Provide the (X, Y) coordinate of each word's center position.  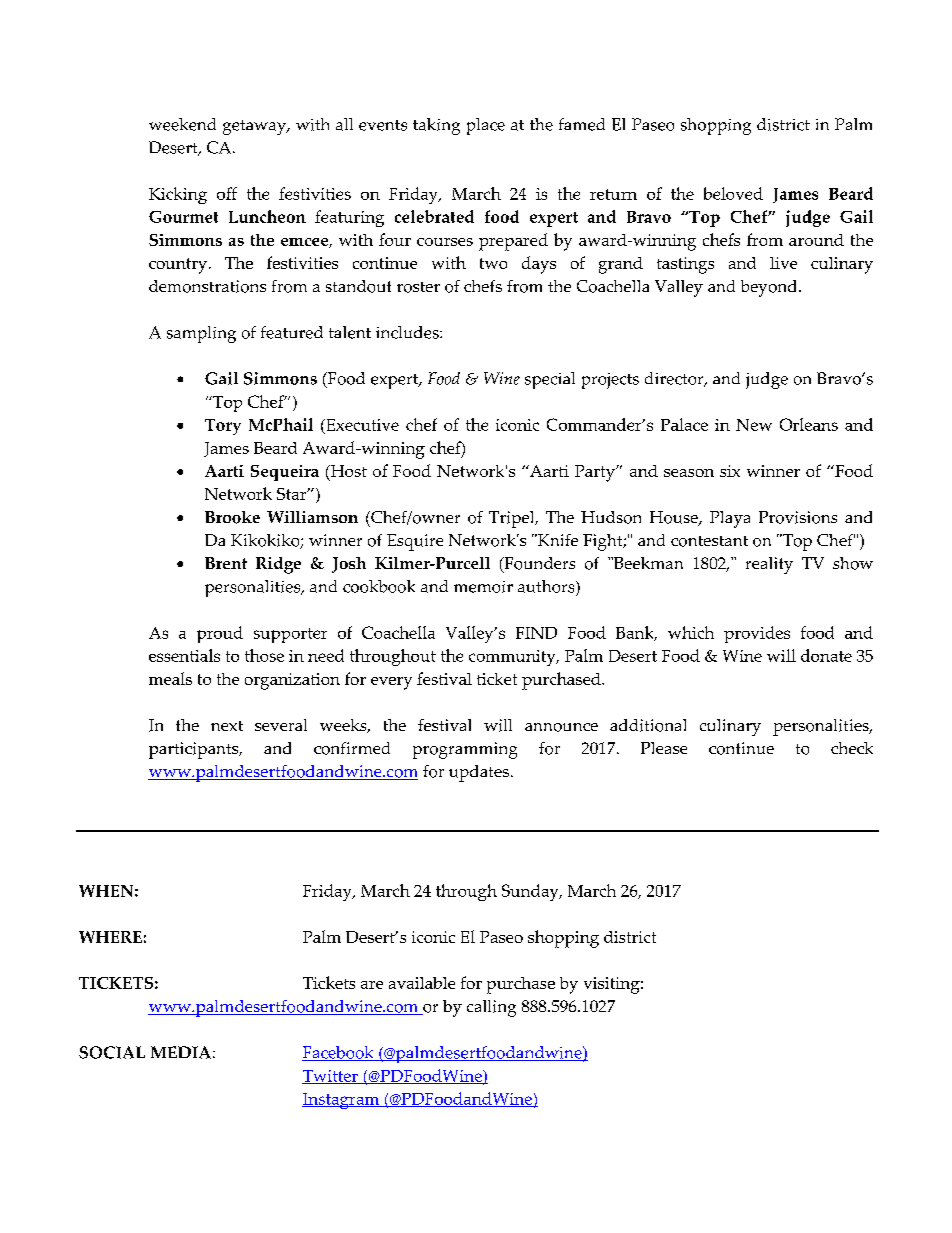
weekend (182, 124)
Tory (223, 427)
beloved (733, 193)
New (754, 425)
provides (757, 634)
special (550, 380)
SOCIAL (112, 1052)
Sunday (531, 892)
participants (195, 750)
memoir (483, 587)
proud (220, 634)
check (852, 748)
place (486, 126)
